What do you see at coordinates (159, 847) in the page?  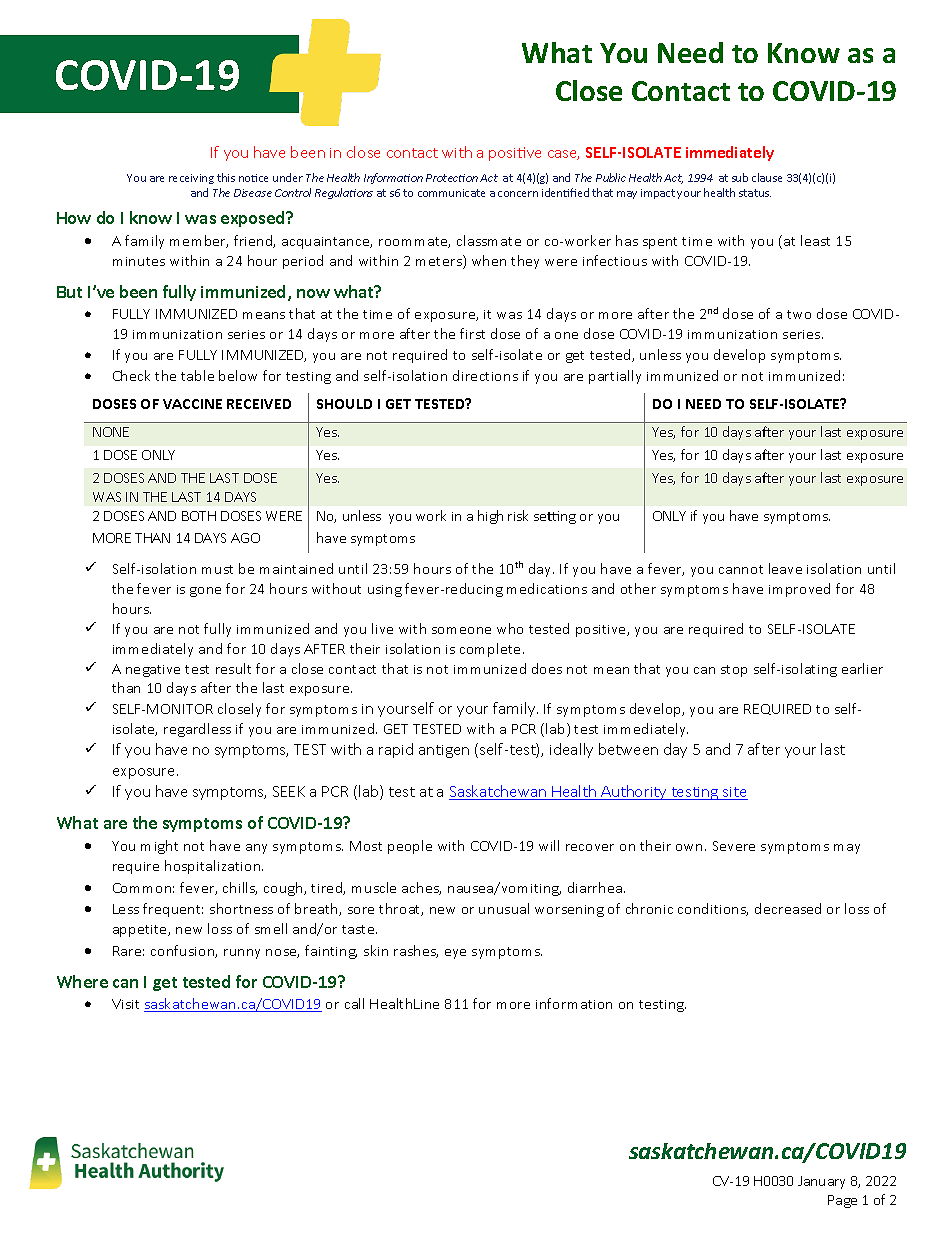 I see `might` at bounding box center [159, 847].
